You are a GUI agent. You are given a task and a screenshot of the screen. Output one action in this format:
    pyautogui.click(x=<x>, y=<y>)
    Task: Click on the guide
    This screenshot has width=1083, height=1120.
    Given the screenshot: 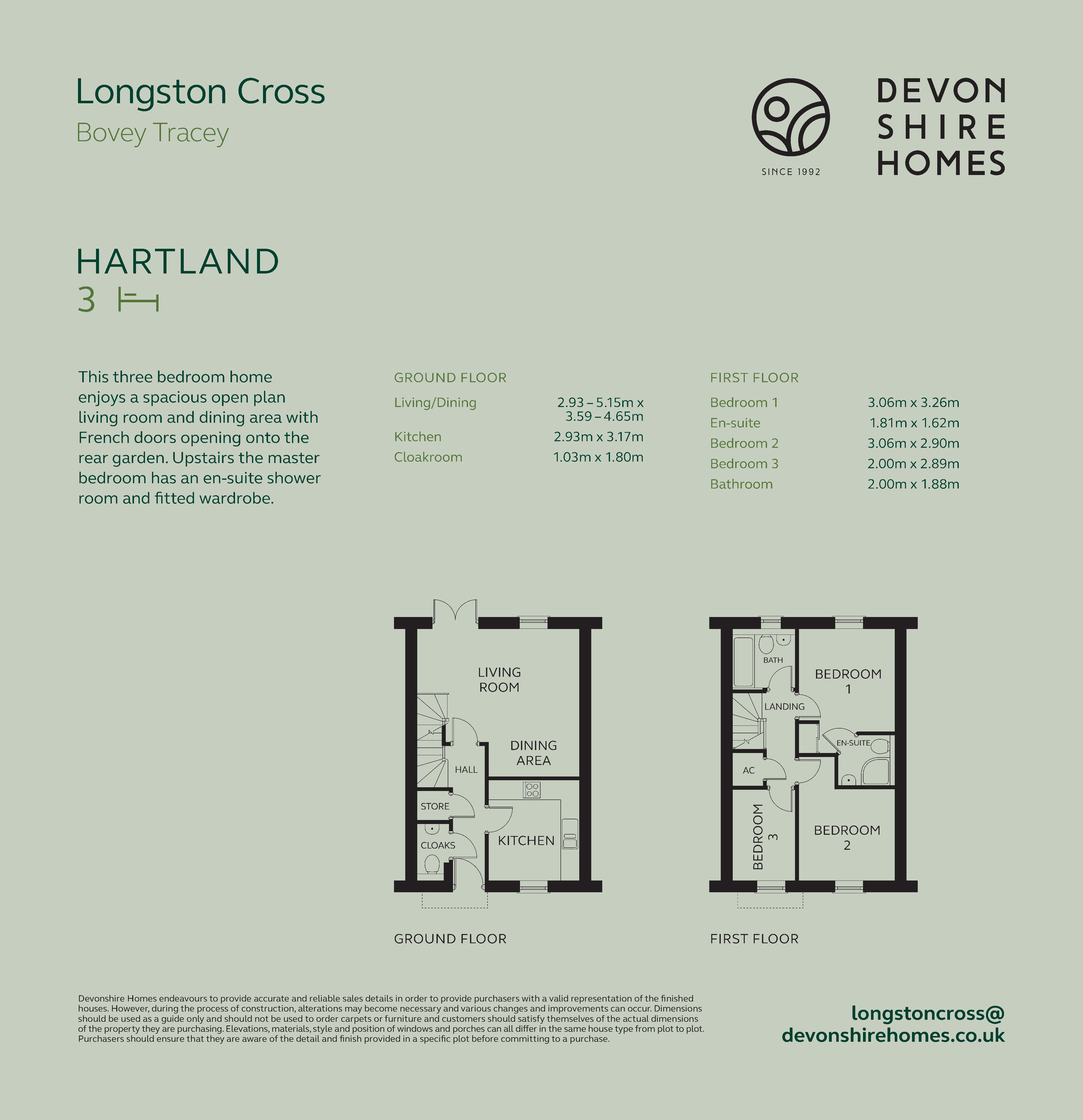 What is the action you would take?
    pyautogui.click(x=172, y=1018)
